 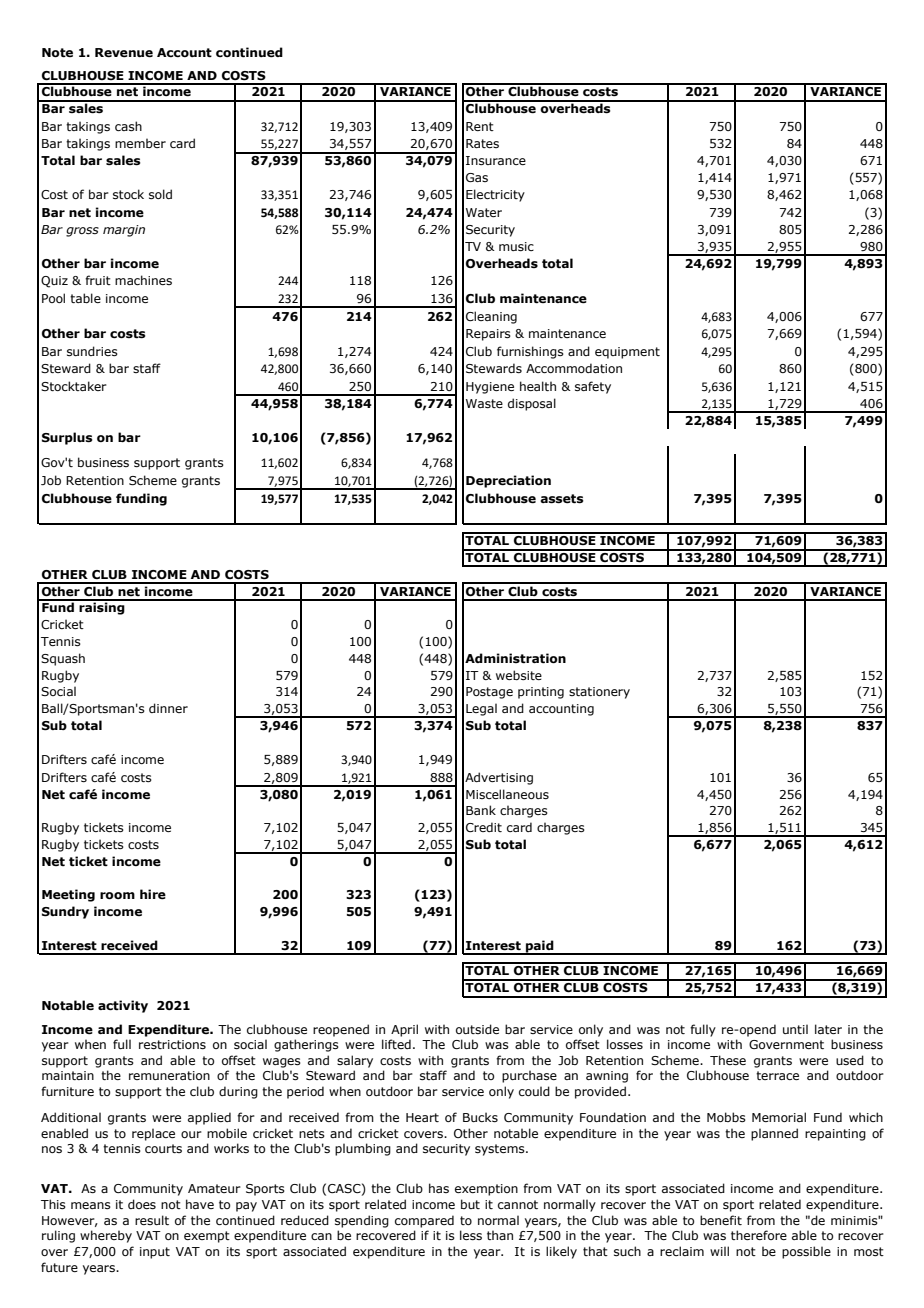 What do you see at coordinates (496, 160) in the document?
I see `Insurance` at bounding box center [496, 160].
